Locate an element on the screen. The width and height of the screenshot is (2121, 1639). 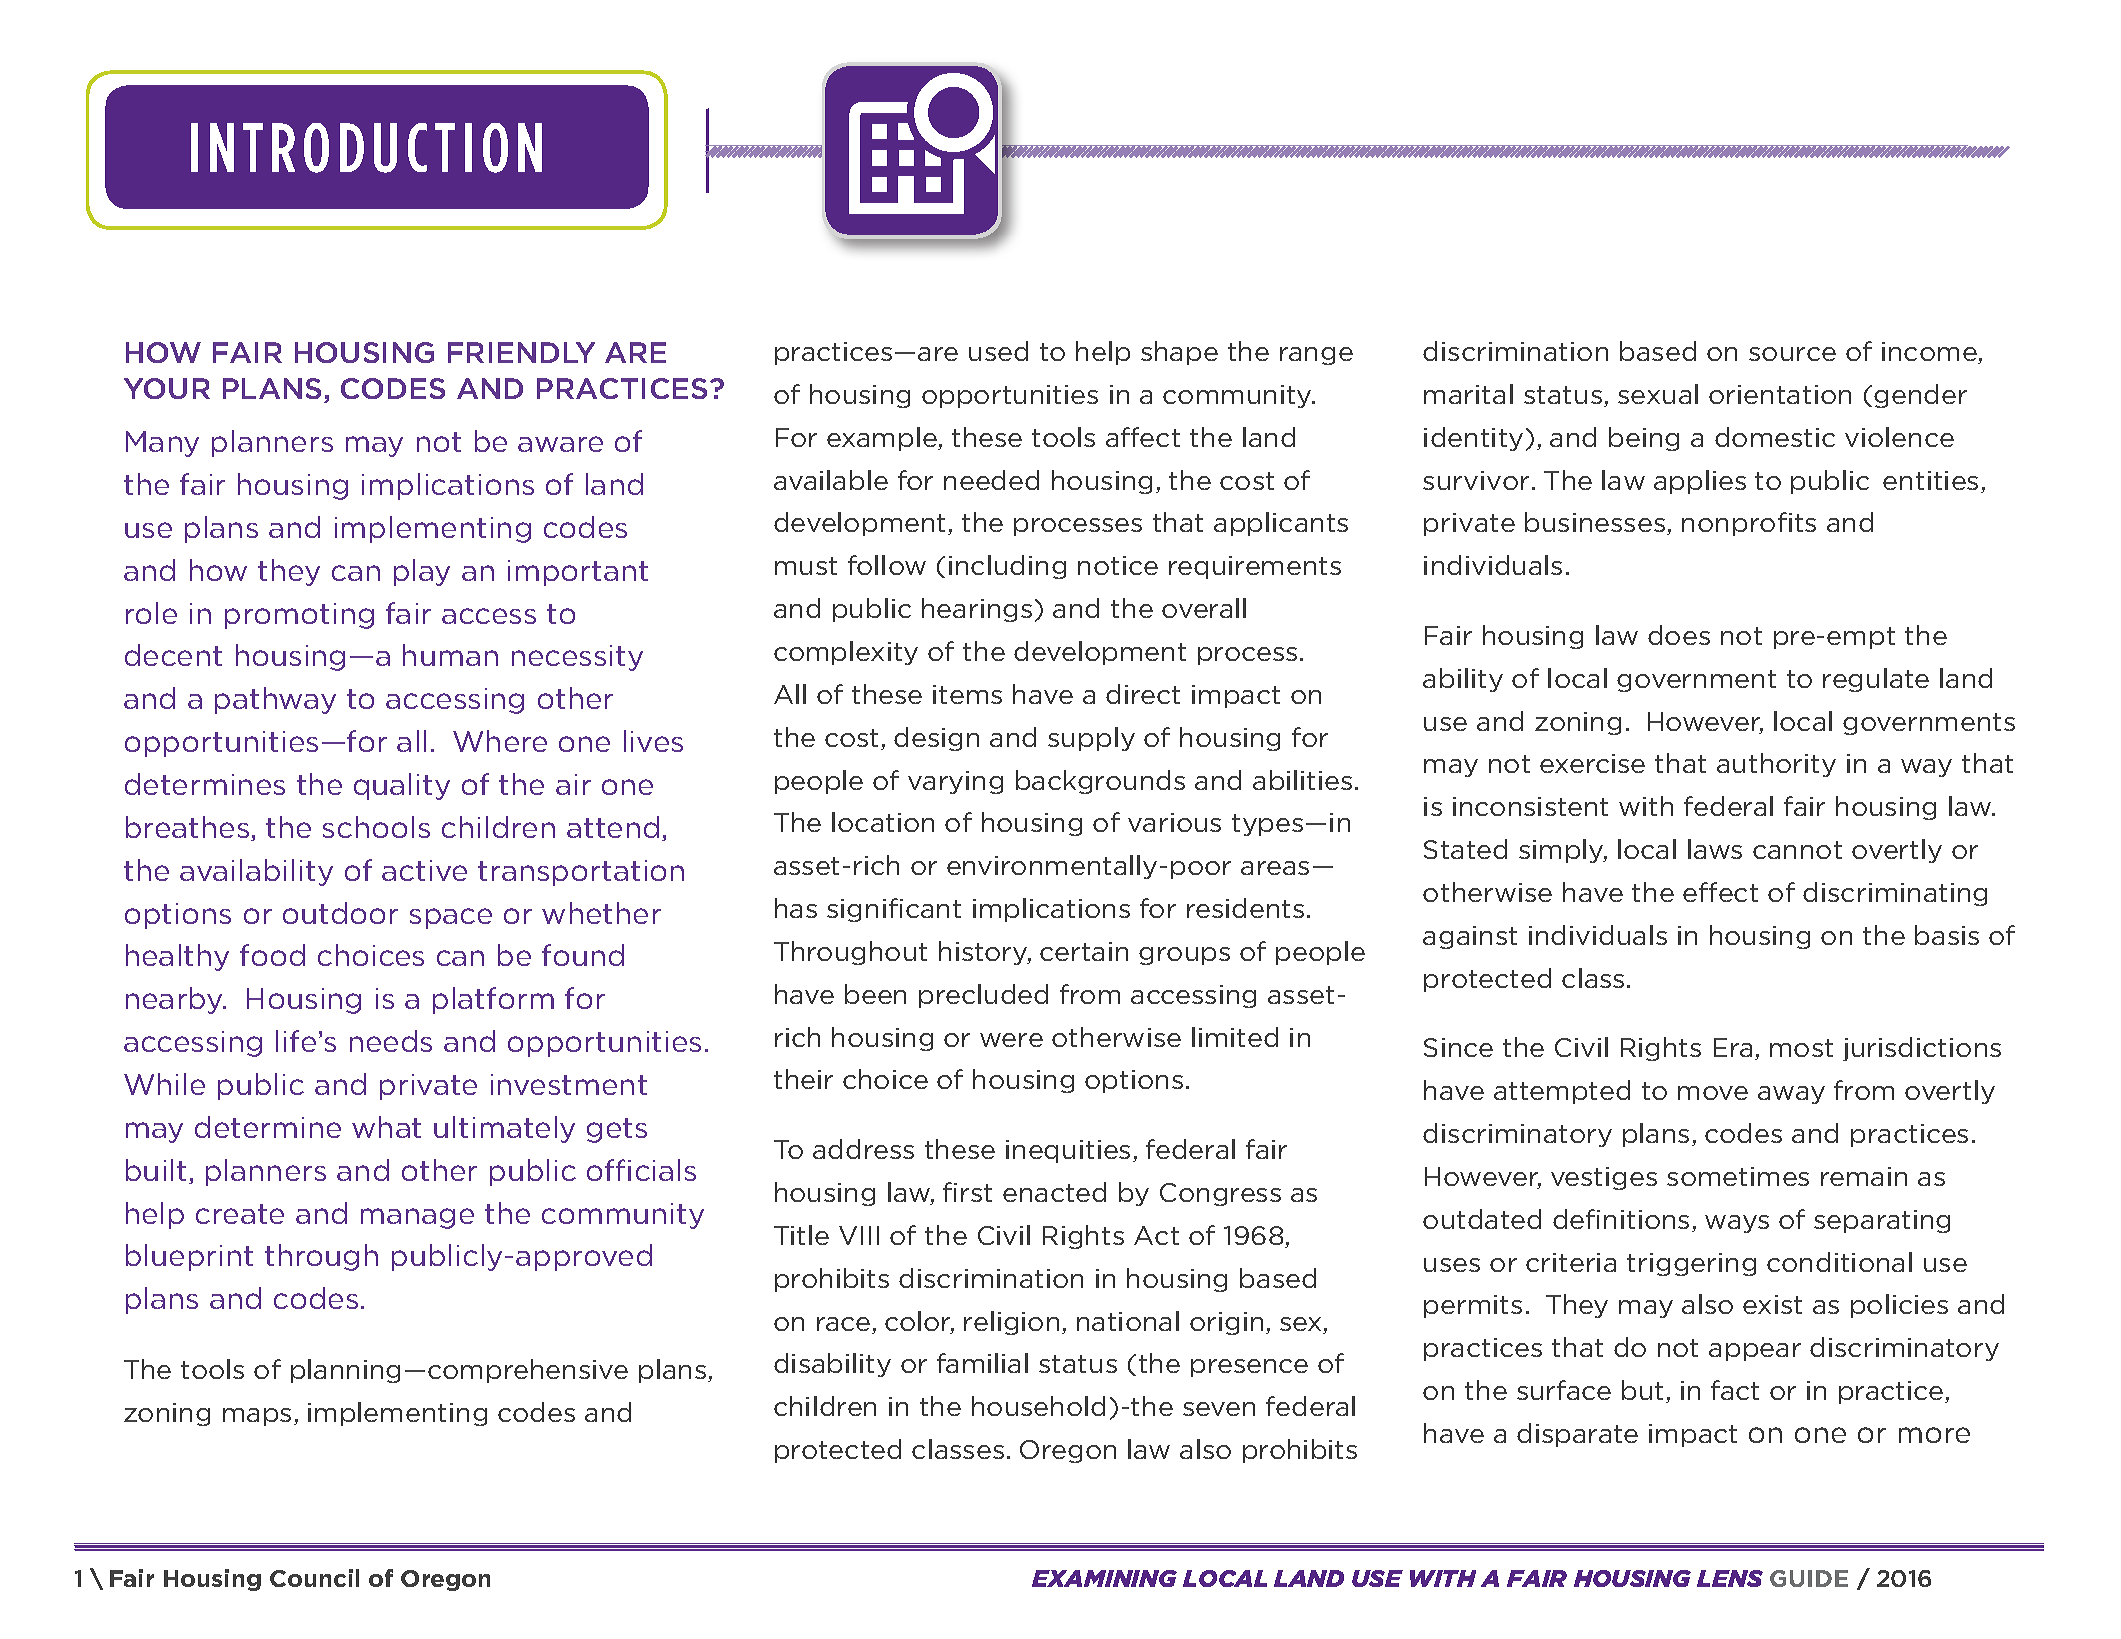
Examining is located at coordinates (1104, 1578).
